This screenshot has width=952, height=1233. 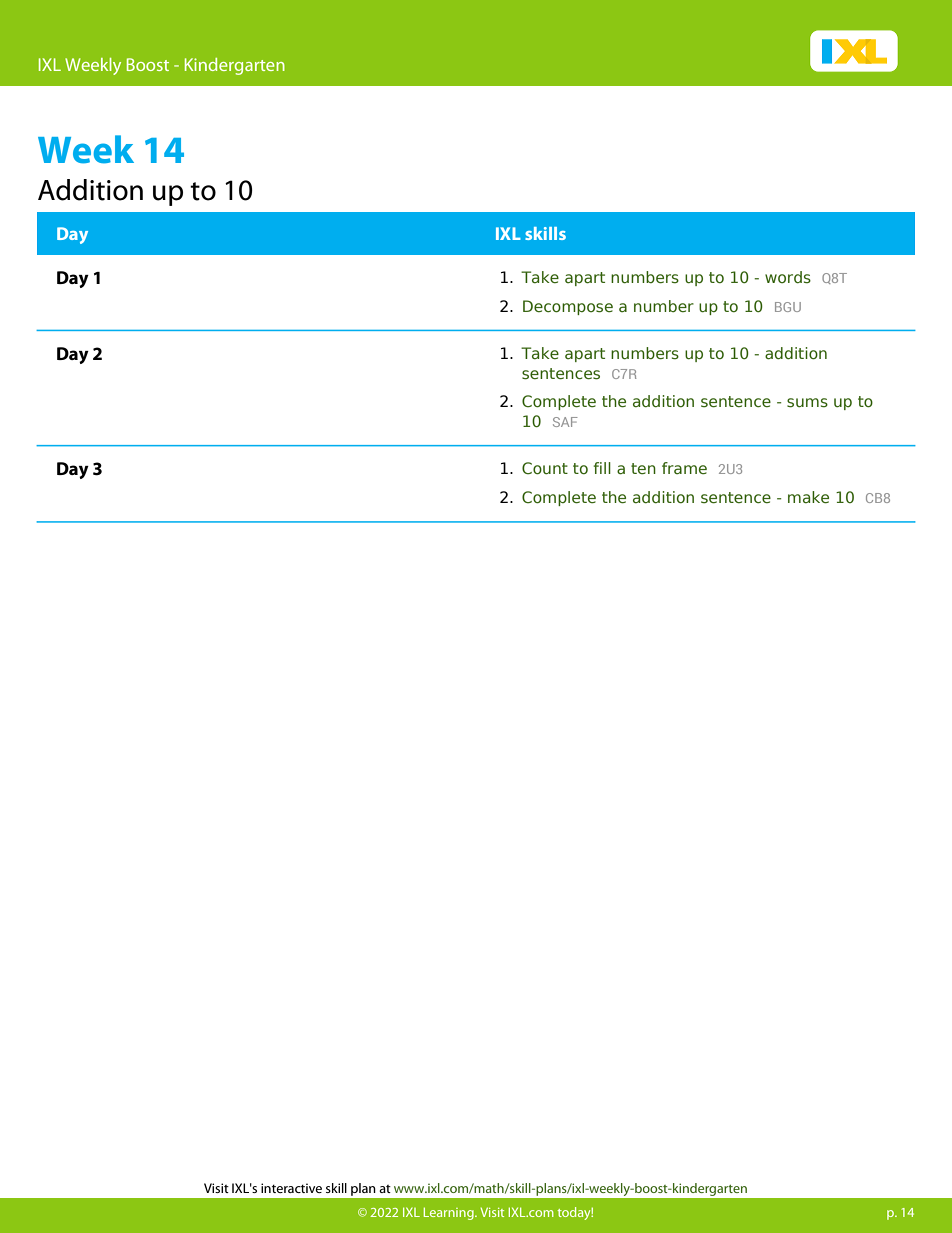 I want to click on Learning, so click(x=450, y=1213).
